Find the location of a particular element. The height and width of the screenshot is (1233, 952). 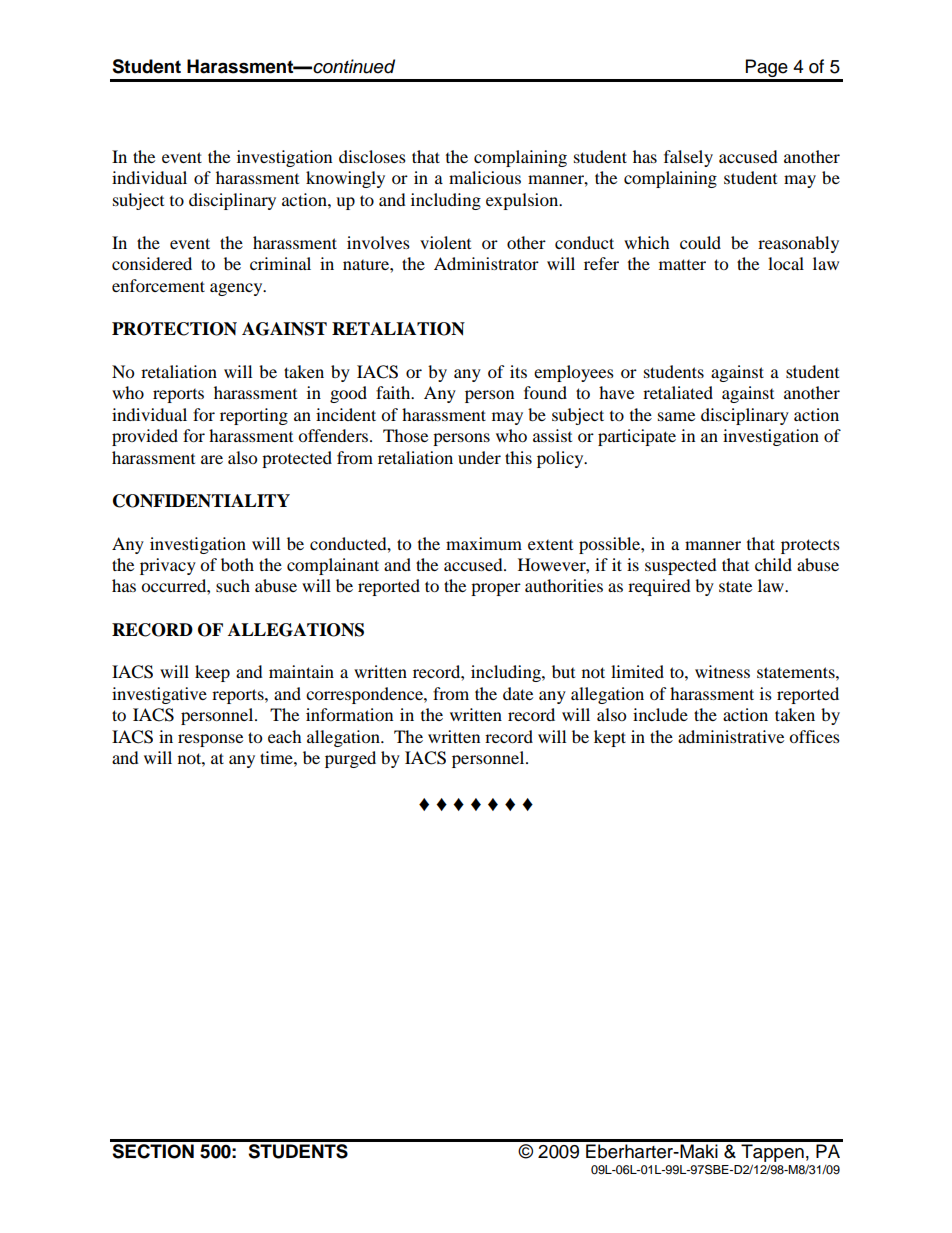

required is located at coordinates (659, 587).
